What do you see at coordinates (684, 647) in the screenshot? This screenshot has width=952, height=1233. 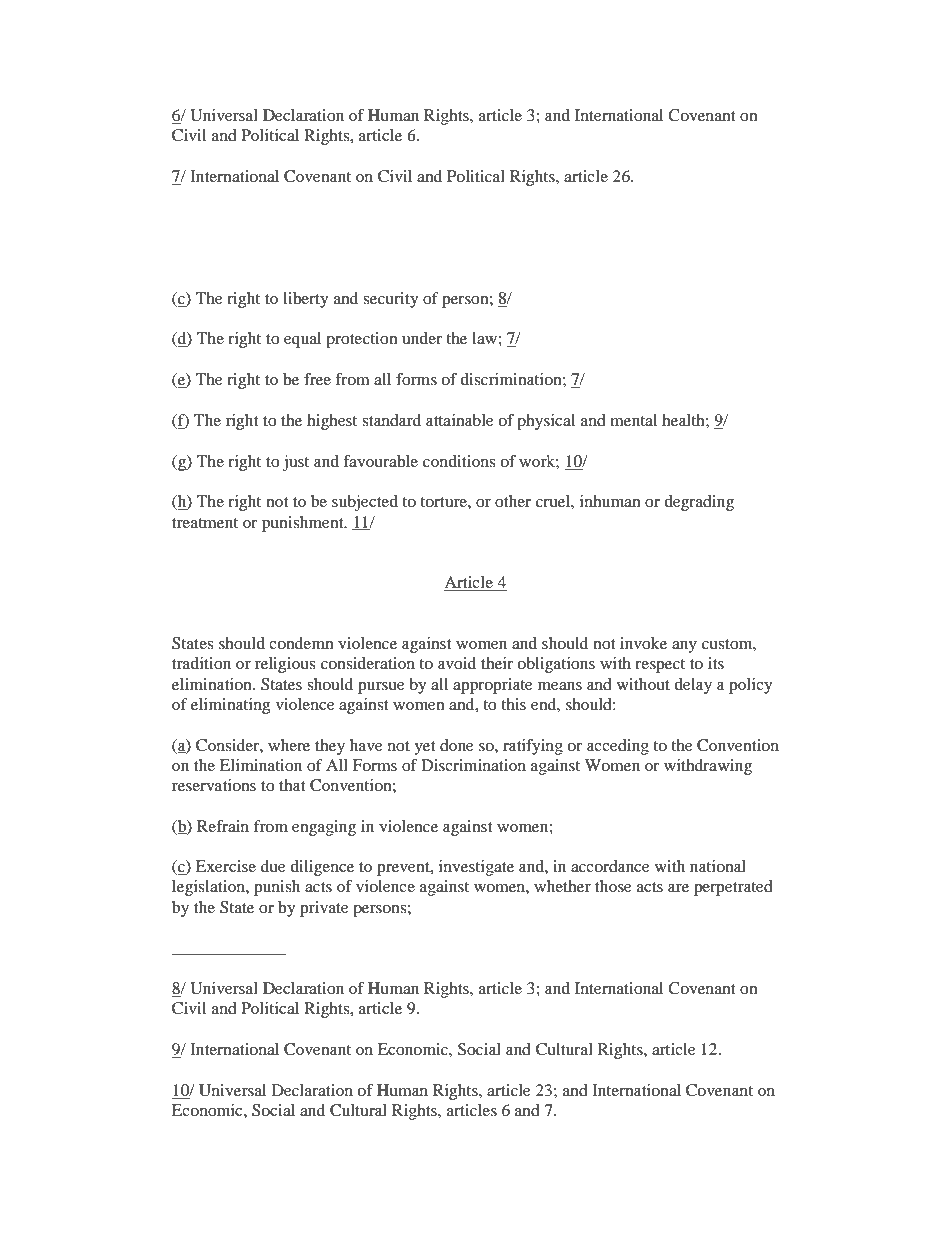 I see `any` at bounding box center [684, 647].
